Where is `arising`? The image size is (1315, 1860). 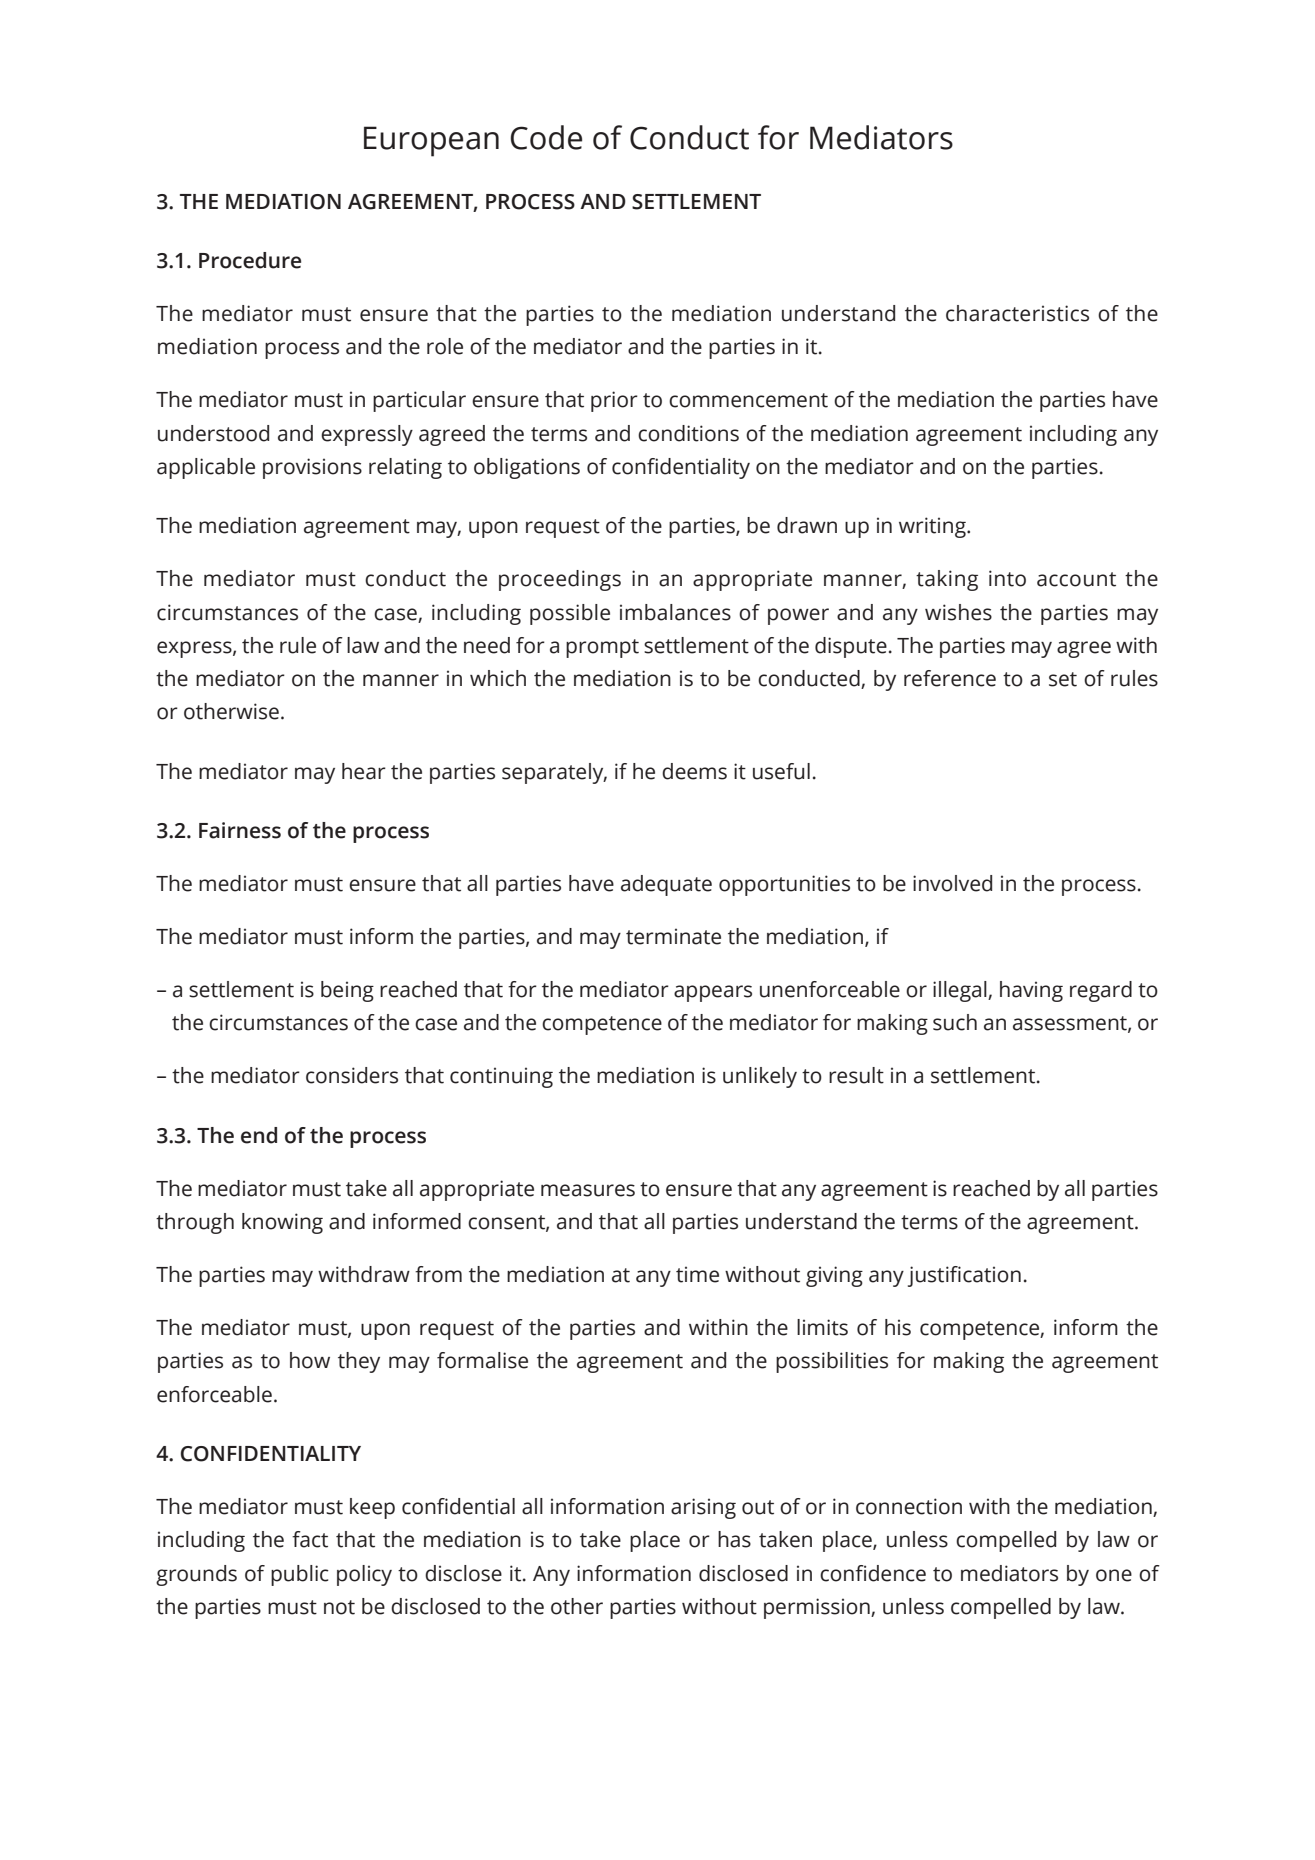 arising is located at coordinates (703, 1508).
